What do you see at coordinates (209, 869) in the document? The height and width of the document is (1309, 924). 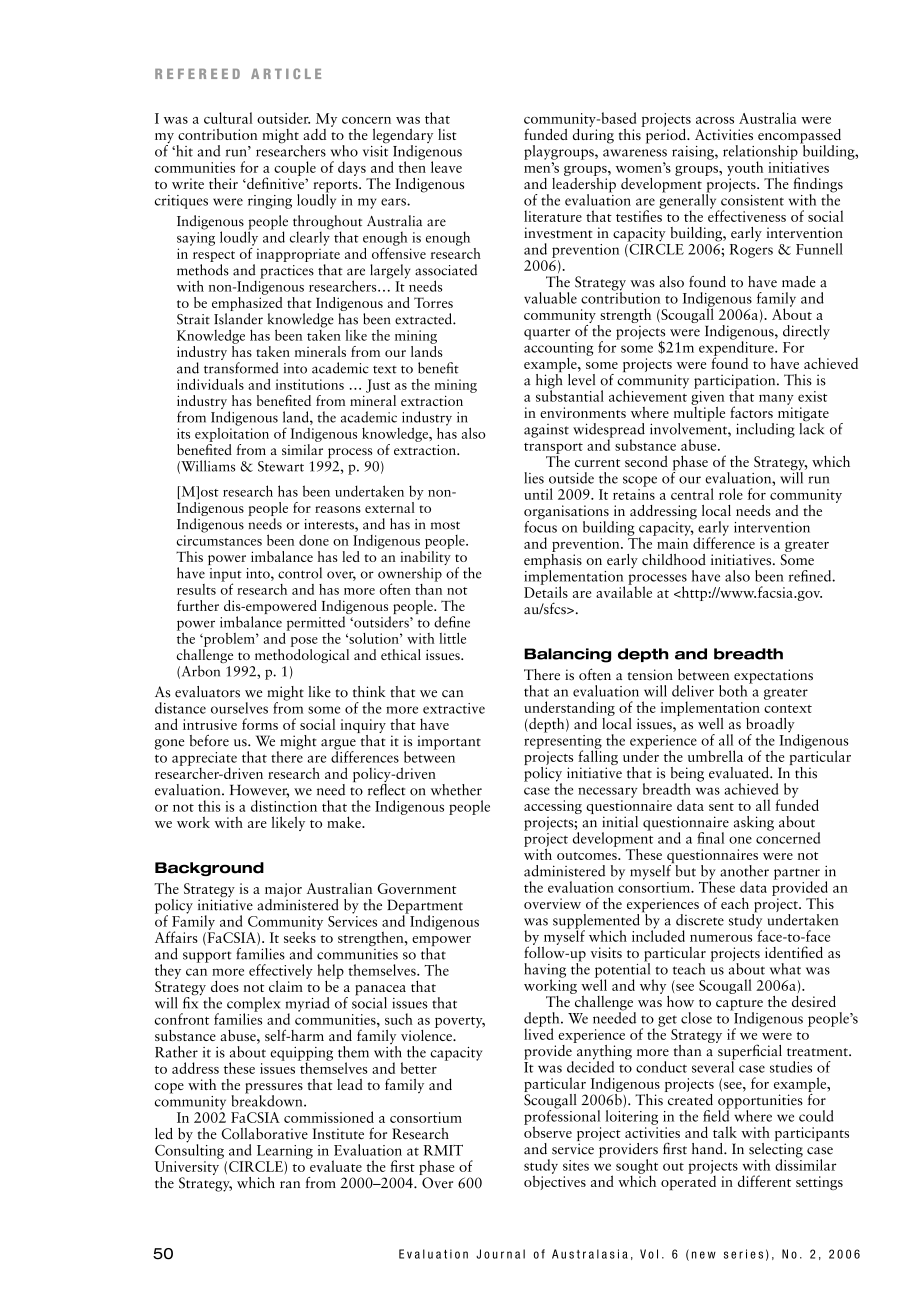 I see `Background` at bounding box center [209, 869].
